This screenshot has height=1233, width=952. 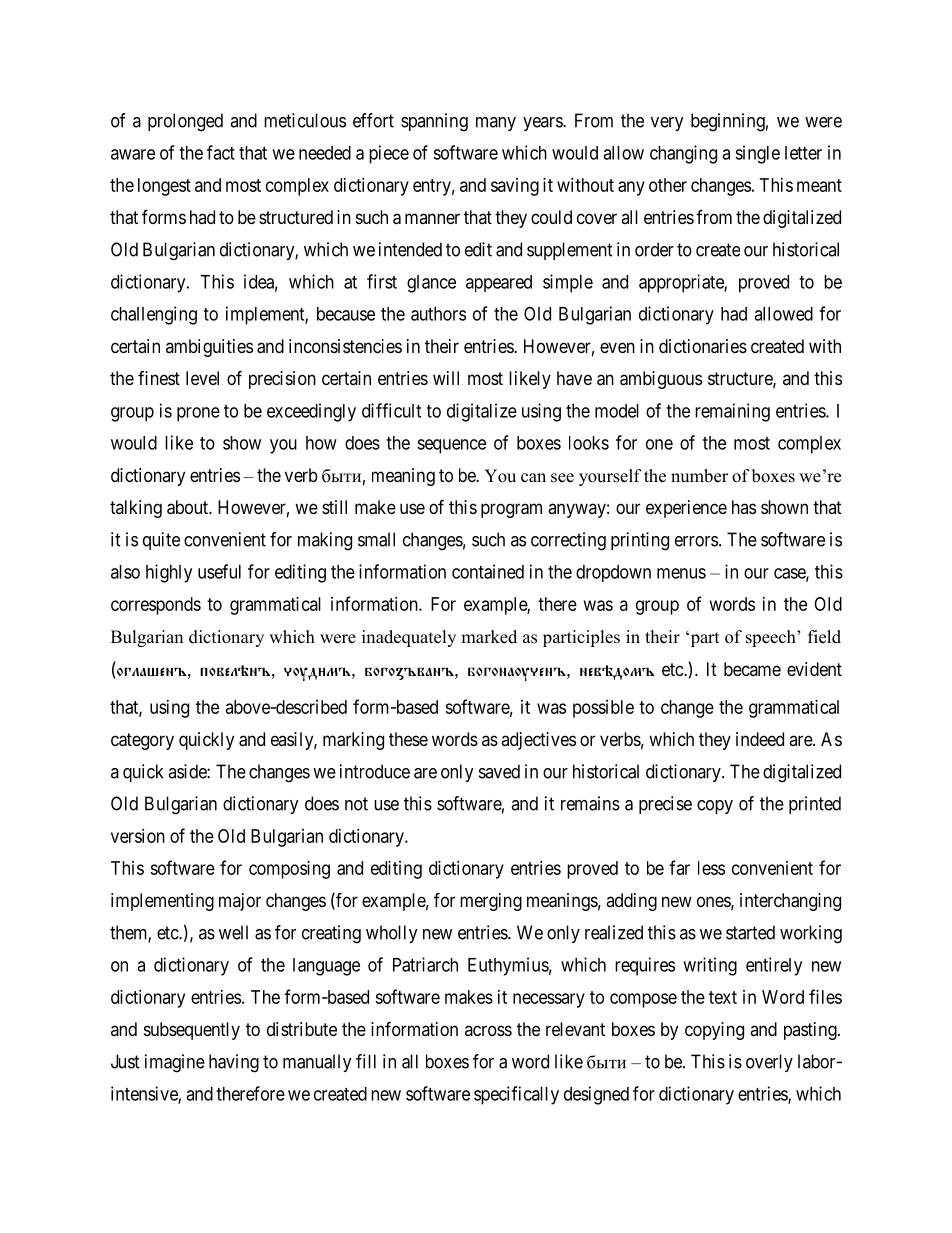 What do you see at coordinates (234, 1063) in the screenshot?
I see `having` at bounding box center [234, 1063].
